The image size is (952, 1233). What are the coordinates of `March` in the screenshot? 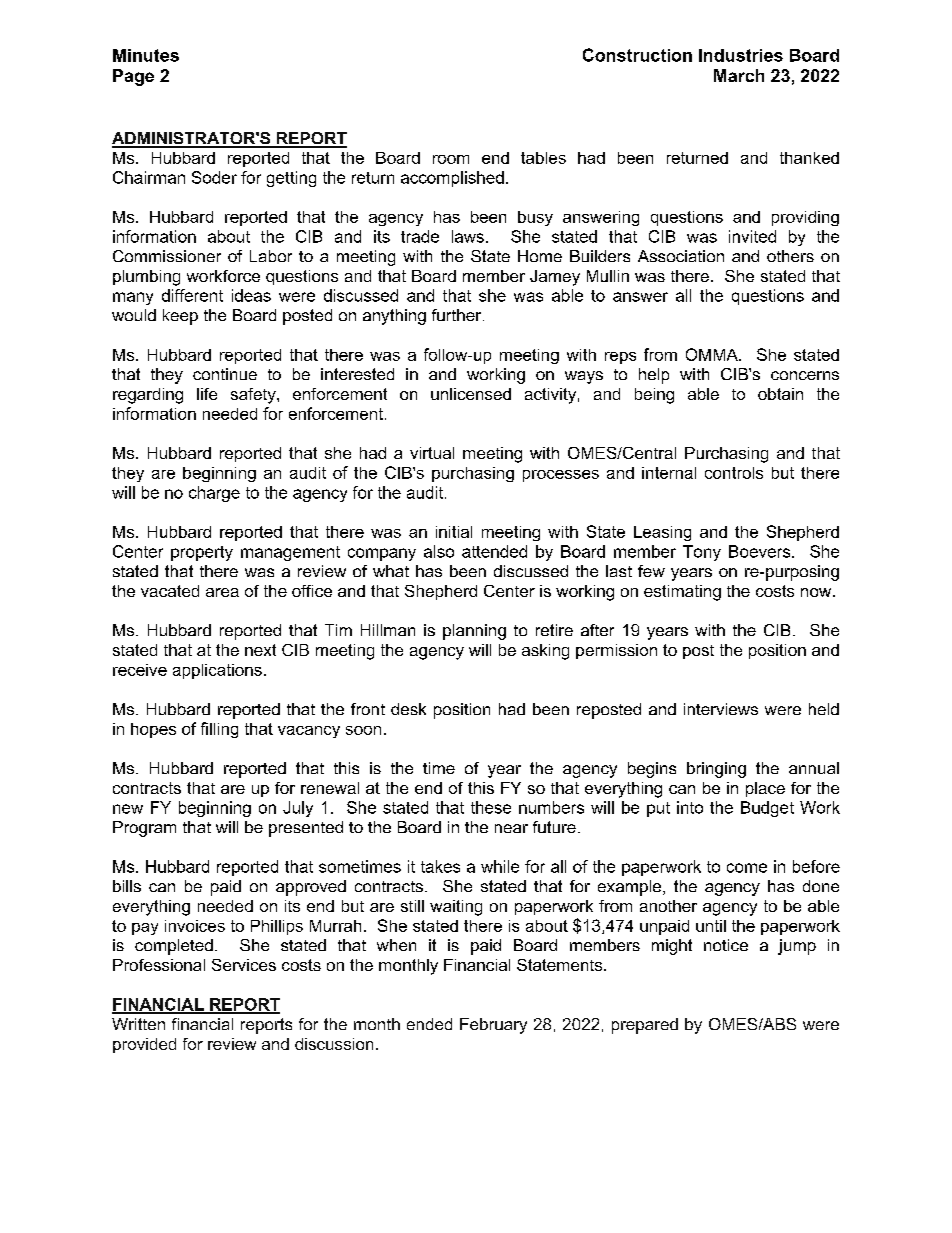 It's located at (739, 75).
